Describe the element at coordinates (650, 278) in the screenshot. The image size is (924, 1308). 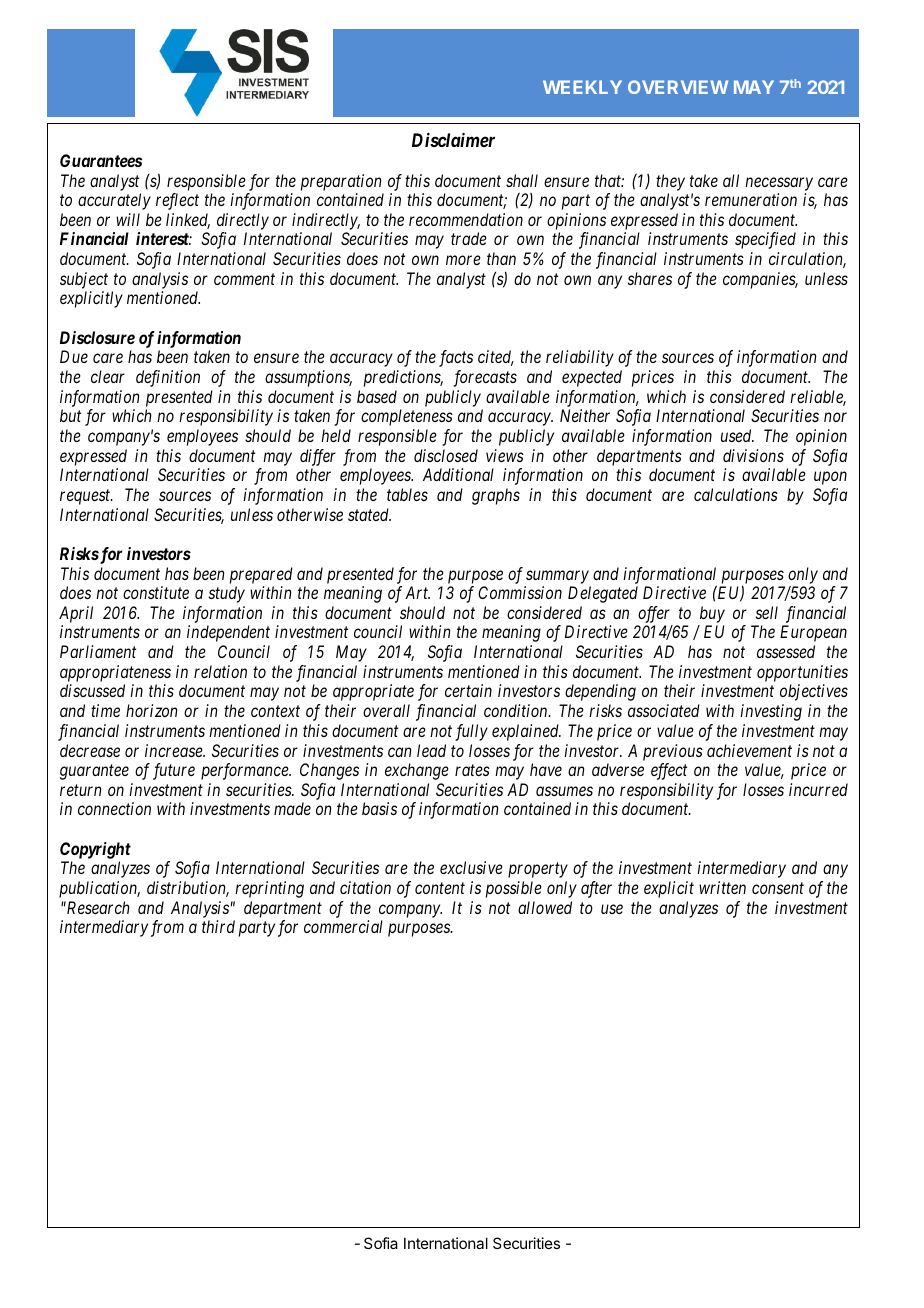
I see `shares` at that location.
